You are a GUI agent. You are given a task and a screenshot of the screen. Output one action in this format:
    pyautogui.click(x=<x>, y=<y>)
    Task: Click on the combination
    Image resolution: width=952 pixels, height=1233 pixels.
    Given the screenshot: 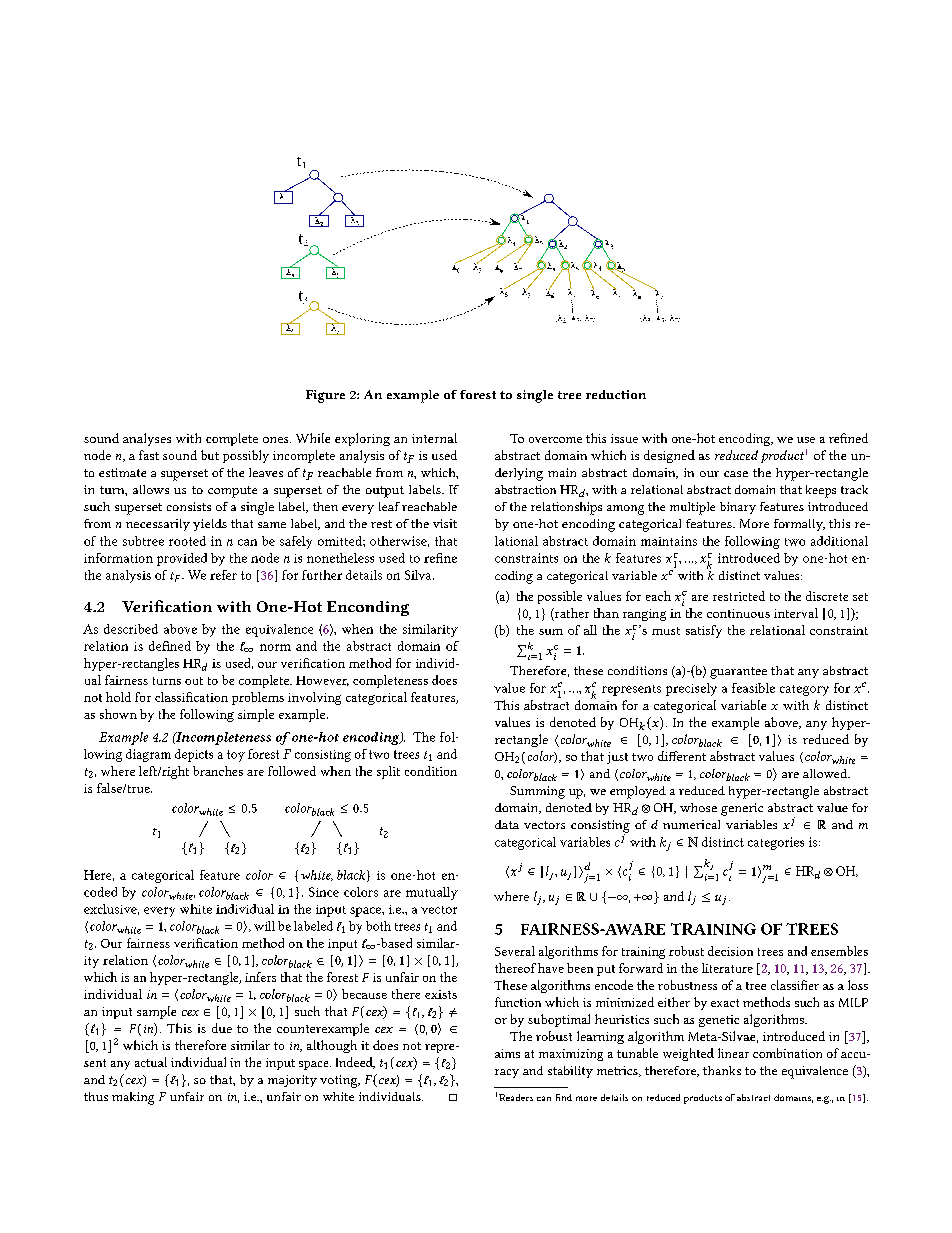 What is the action you would take?
    pyautogui.click(x=787, y=1053)
